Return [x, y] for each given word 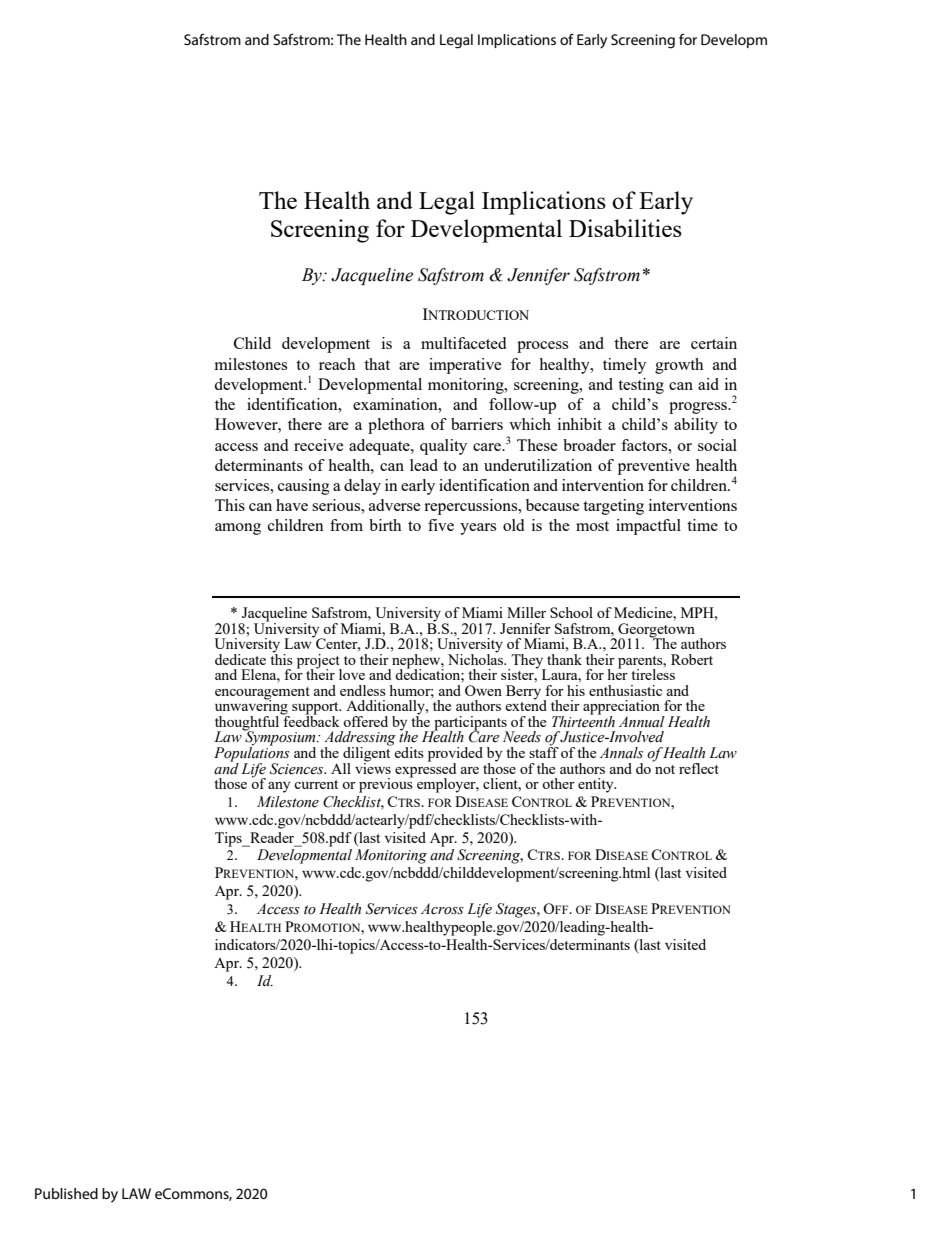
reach [337, 364]
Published [66, 1193]
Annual [642, 721]
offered [365, 721]
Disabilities [625, 228]
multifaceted [463, 343]
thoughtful [247, 724]
